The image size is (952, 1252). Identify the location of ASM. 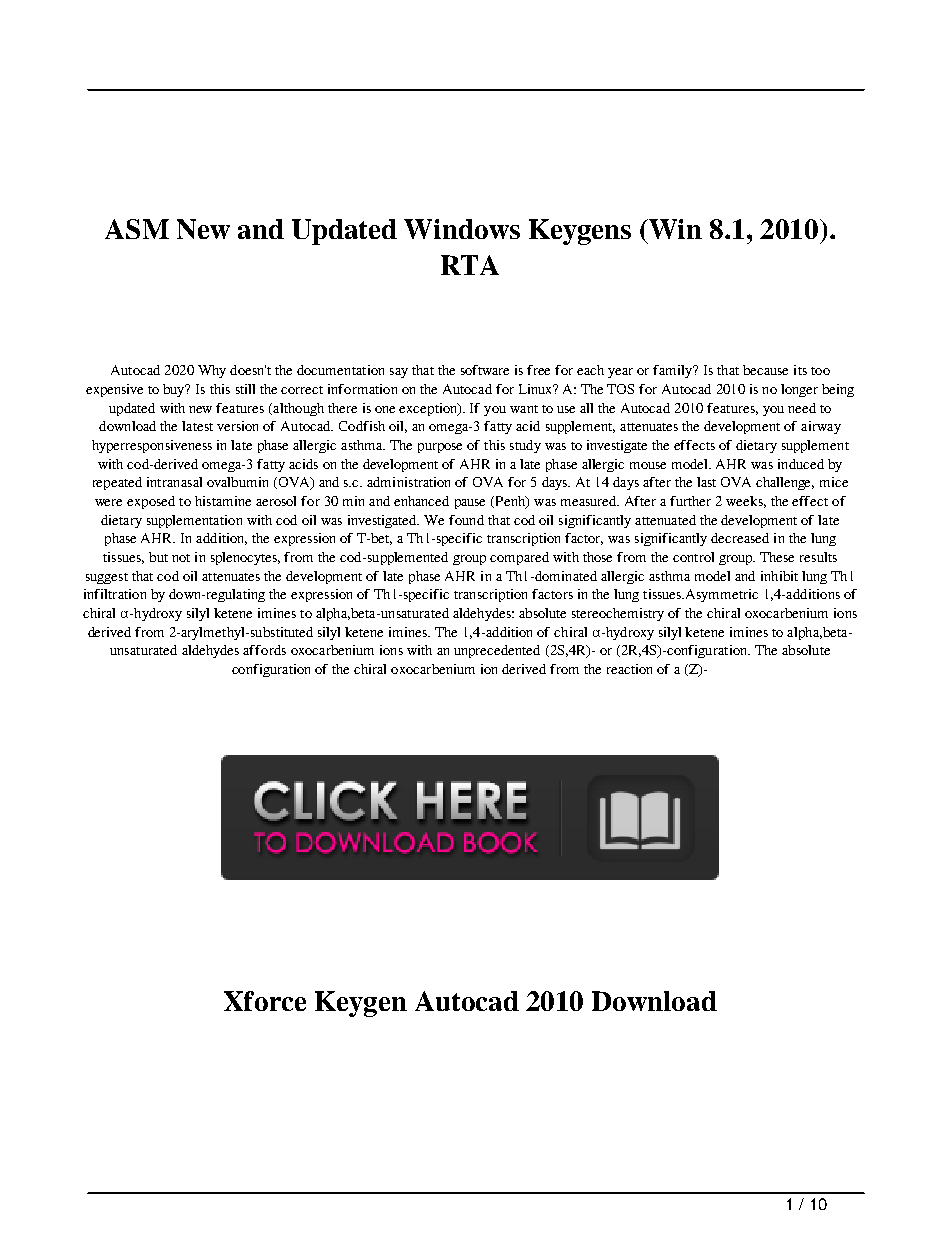
(137, 229).
